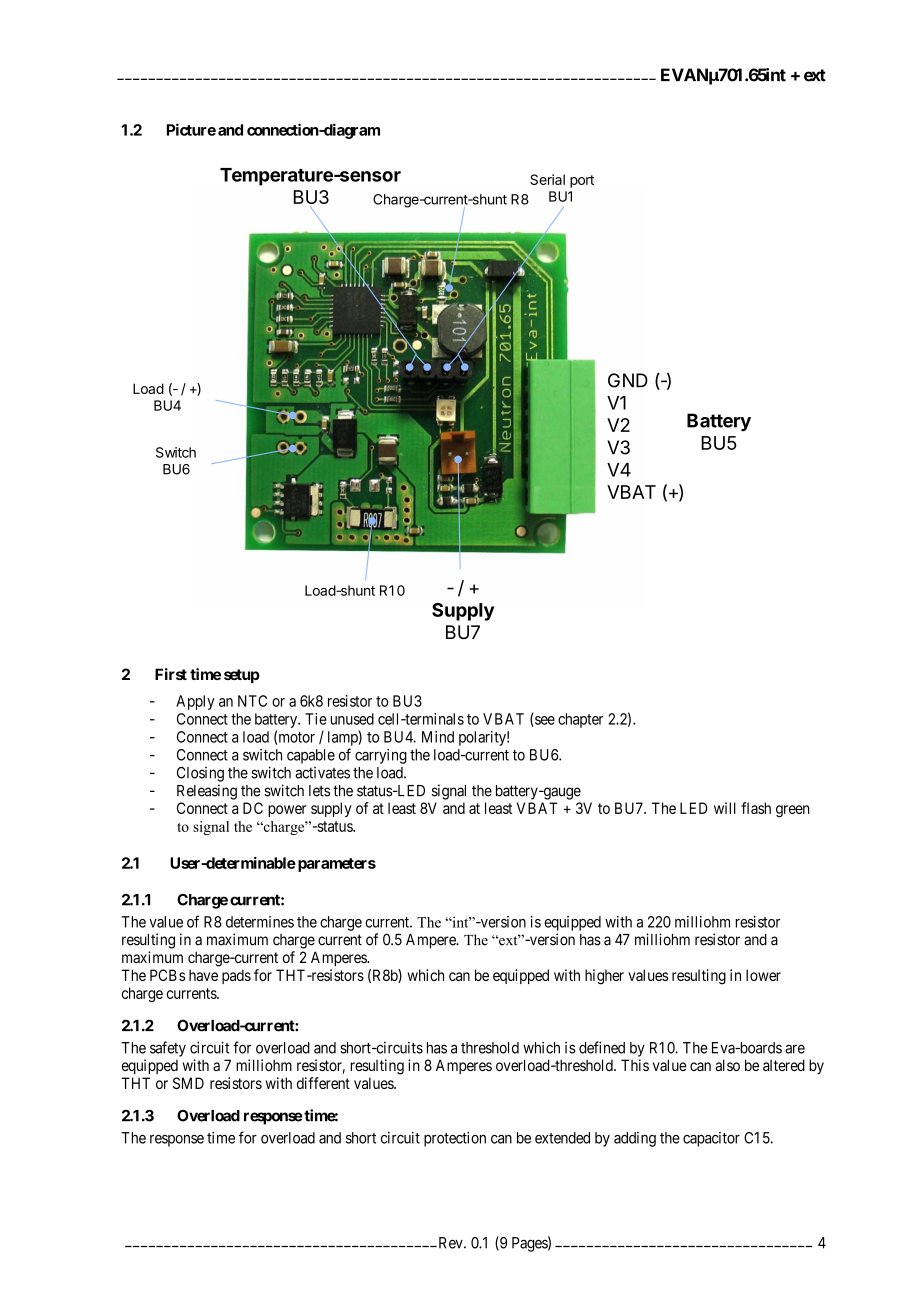 Image resolution: width=924 pixels, height=1308 pixels. What do you see at coordinates (544, 721) in the document?
I see `see` at bounding box center [544, 721].
